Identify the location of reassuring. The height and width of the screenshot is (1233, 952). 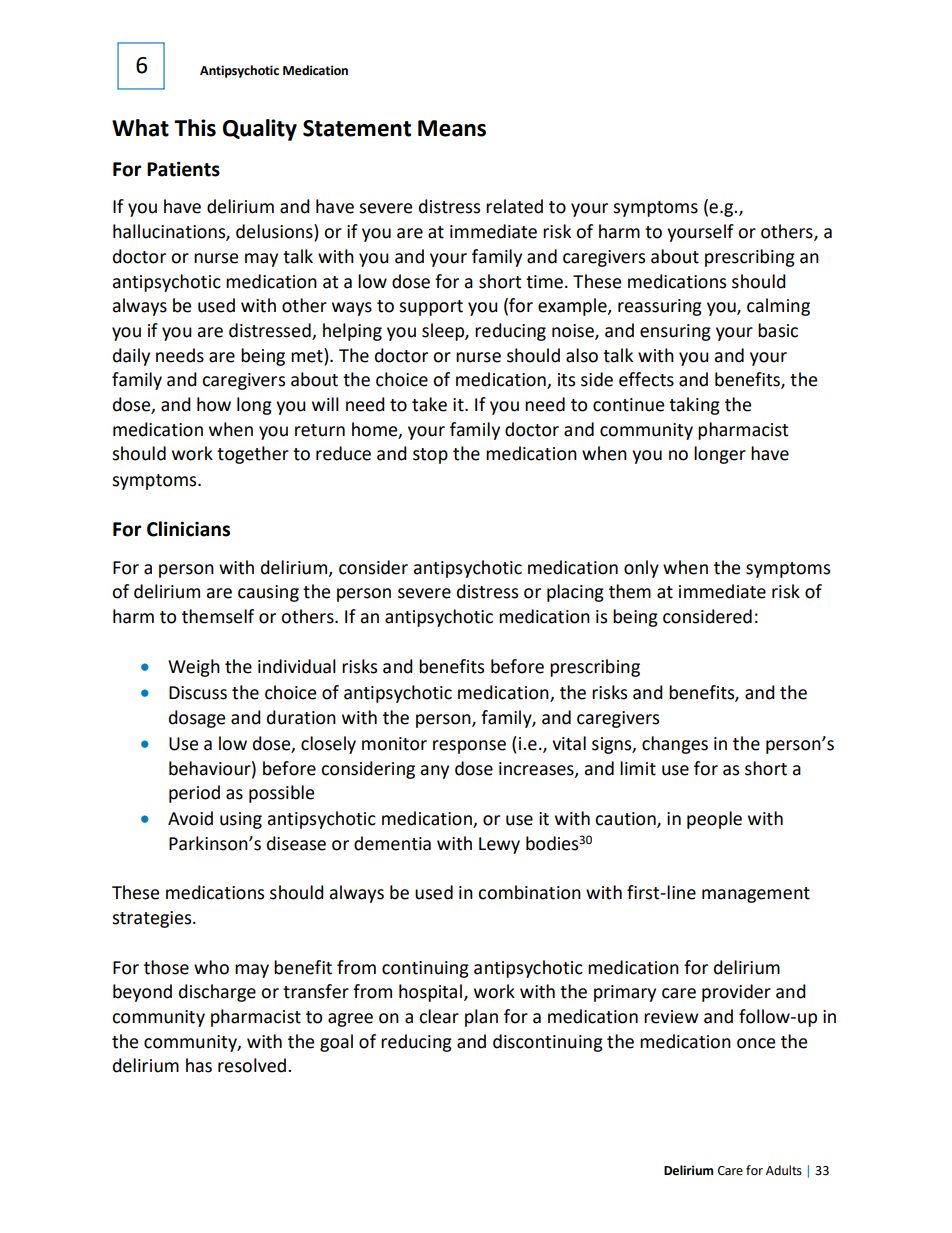
(660, 307).
